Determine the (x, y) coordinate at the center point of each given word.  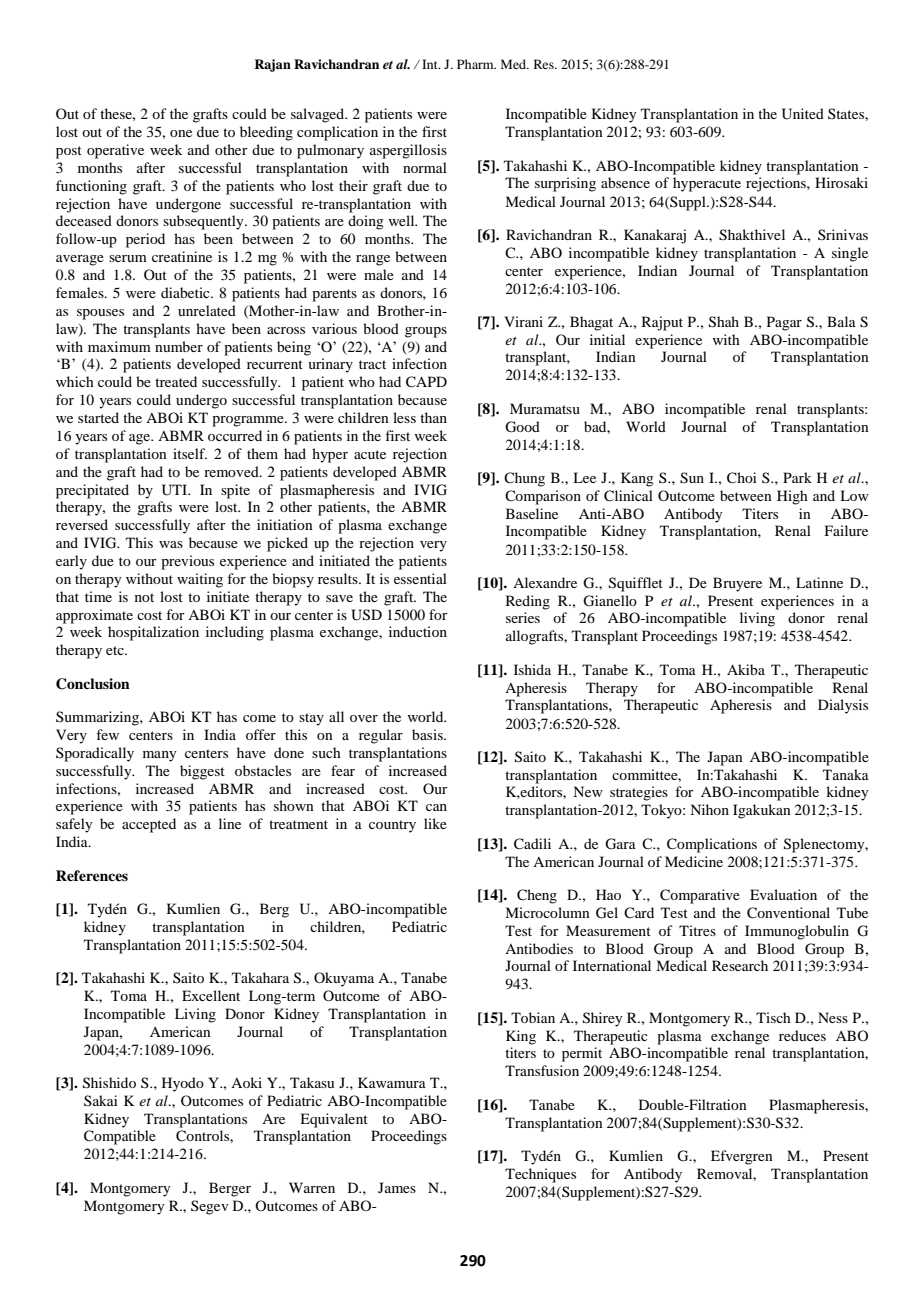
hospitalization (153, 633)
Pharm (476, 64)
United (803, 114)
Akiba (746, 669)
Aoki (246, 1082)
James (397, 1187)
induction (418, 631)
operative (115, 151)
